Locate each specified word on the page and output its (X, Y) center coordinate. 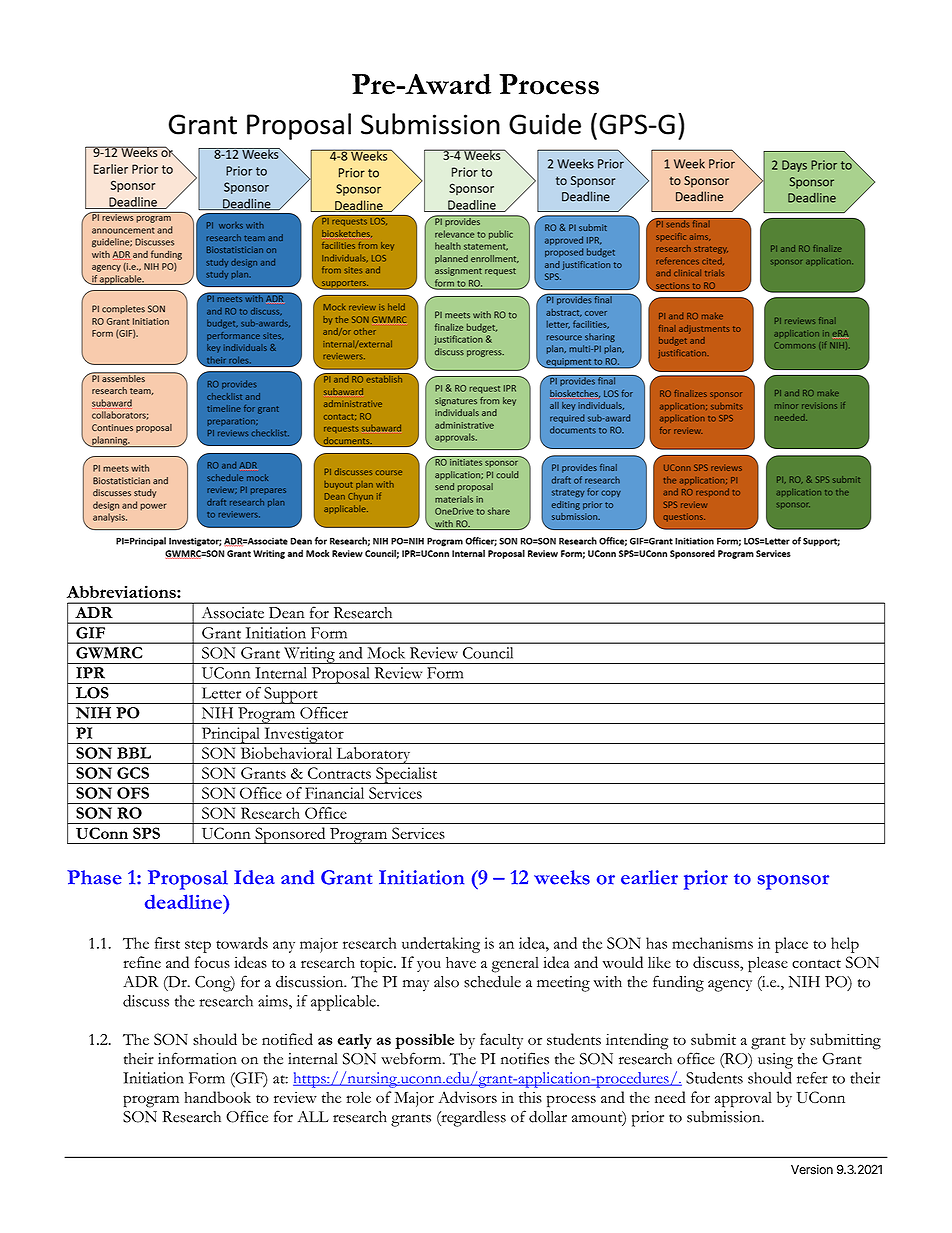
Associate (233, 612)
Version (812, 1169)
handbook (217, 1097)
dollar (548, 1116)
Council (488, 653)
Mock (386, 653)
